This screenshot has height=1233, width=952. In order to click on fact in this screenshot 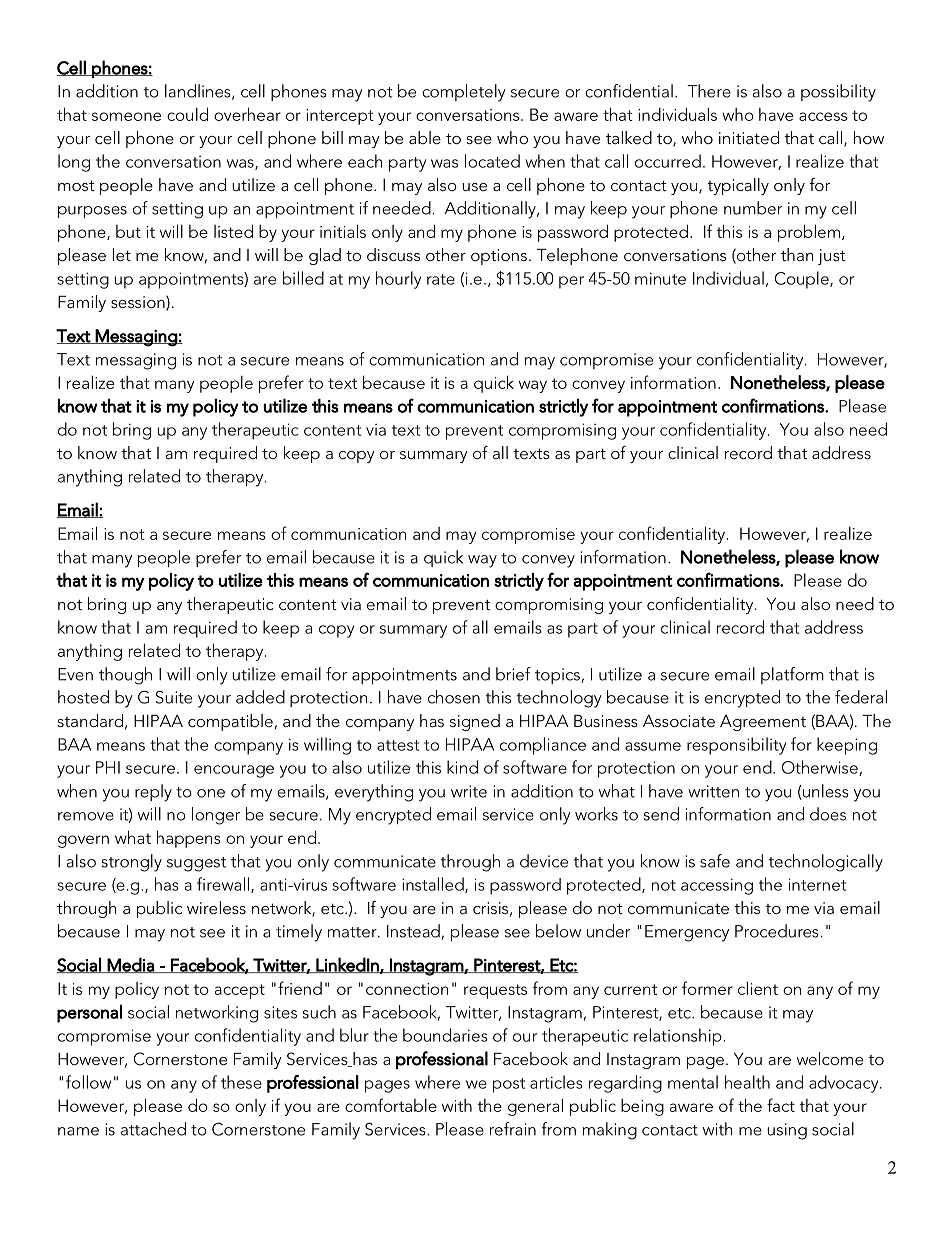, I will do `click(781, 1105)`.
